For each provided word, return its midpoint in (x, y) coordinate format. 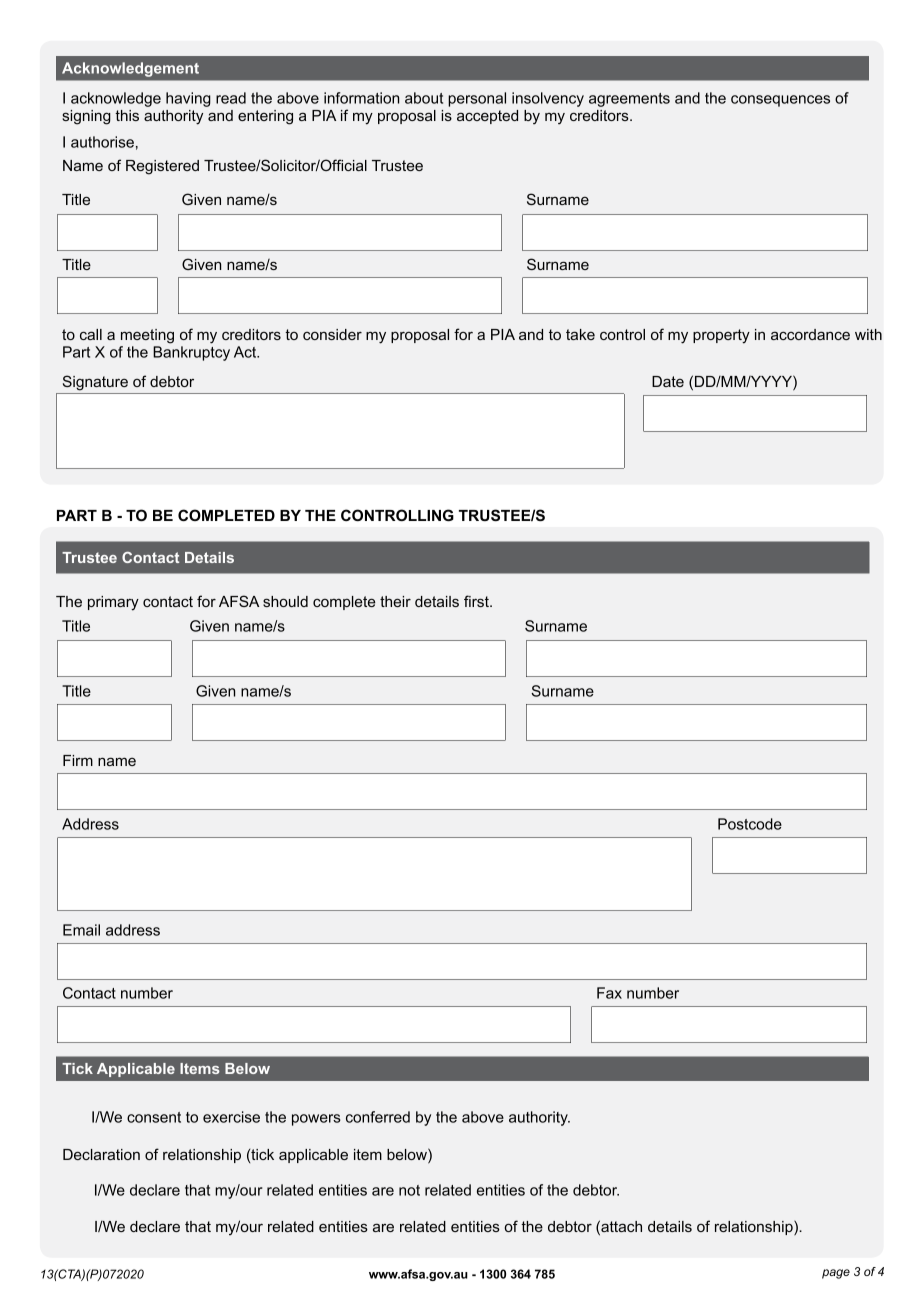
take (580, 334)
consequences (780, 101)
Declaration (101, 1154)
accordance (810, 334)
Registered (162, 167)
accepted (487, 117)
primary (113, 603)
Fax (609, 993)
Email (81, 930)
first (477, 601)
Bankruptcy (191, 353)
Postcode (750, 824)
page (836, 1274)
